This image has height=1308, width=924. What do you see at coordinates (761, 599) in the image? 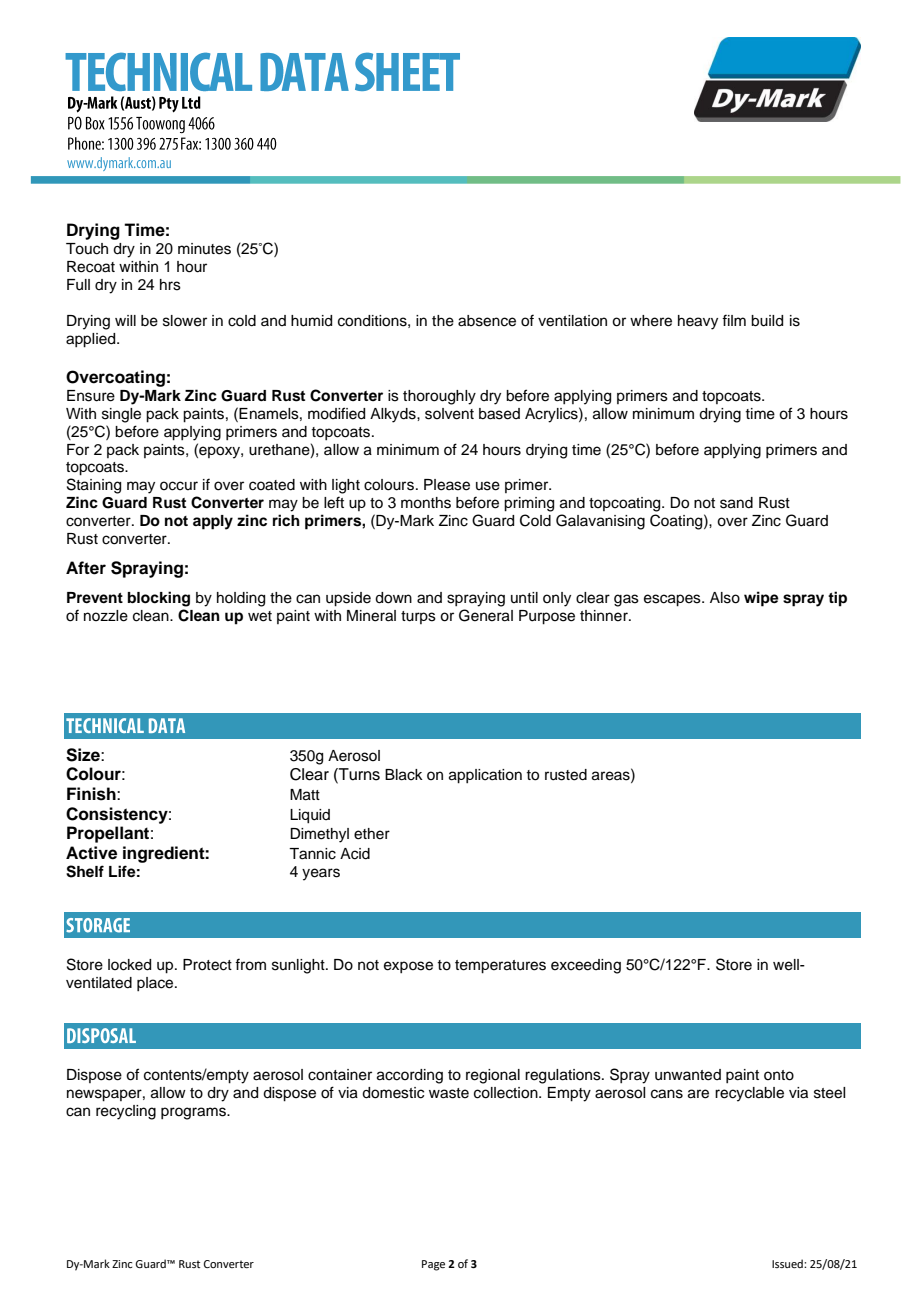
I see `wipe` at bounding box center [761, 599].
